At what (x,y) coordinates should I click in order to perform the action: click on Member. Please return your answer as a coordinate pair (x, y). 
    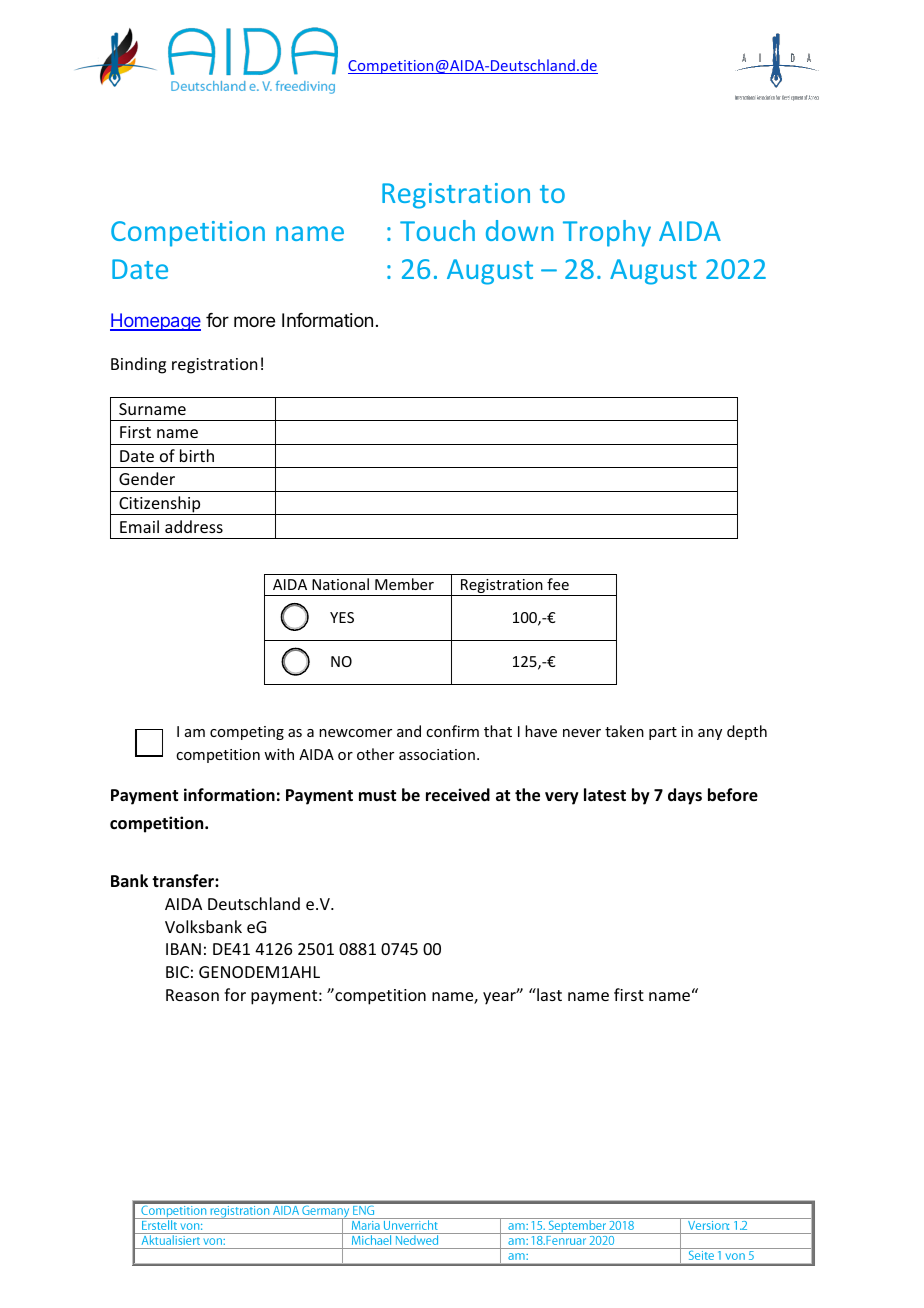
    Looking at the image, I should click on (404, 584).
